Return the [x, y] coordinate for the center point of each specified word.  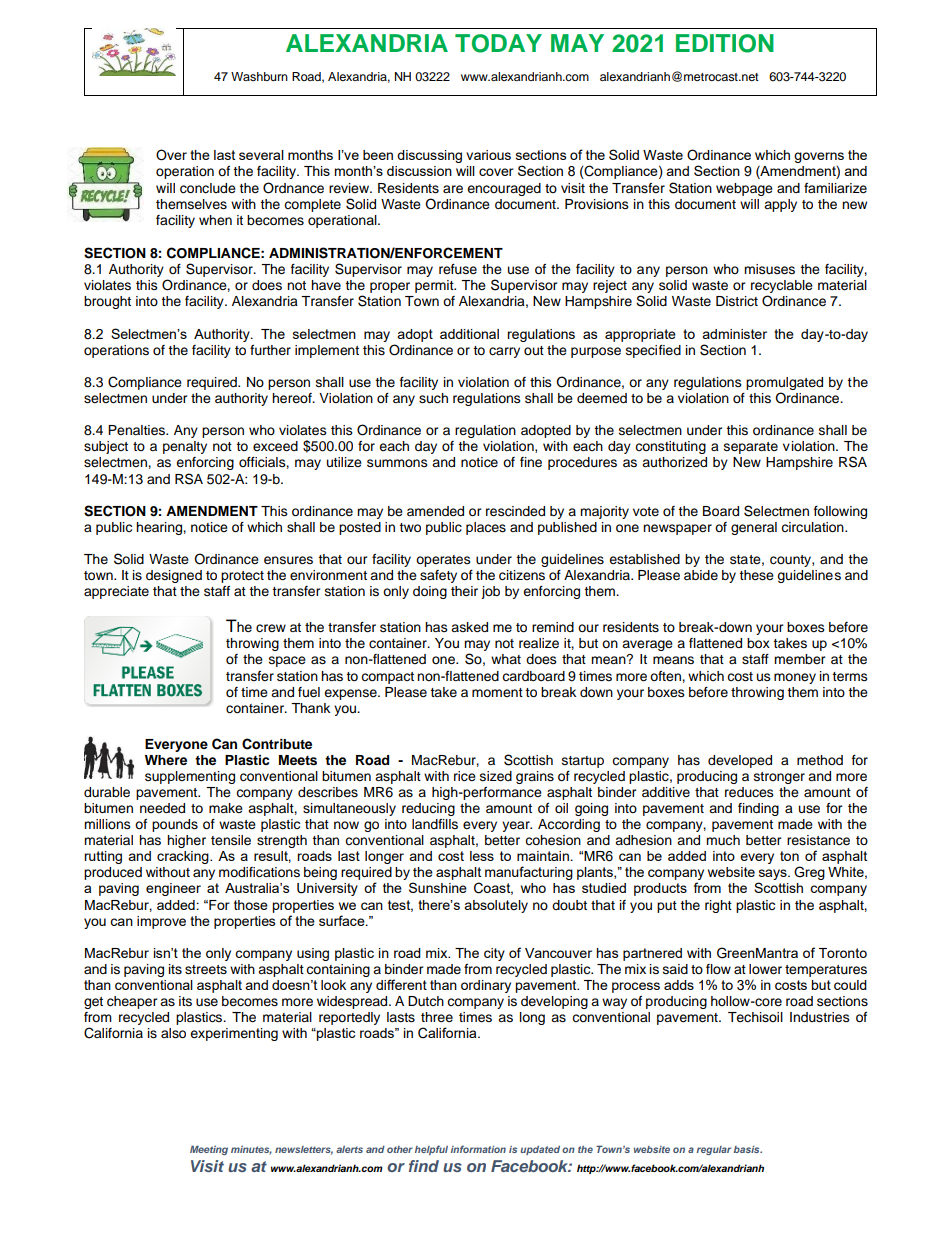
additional [469, 334]
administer [734, 334]
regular [714, 1150]
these [756, 575]
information [478, 1149]
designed [174, 576]
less [482, 856]
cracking [184, 857]
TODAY [498, 43]
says [773, 876]
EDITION [725, 43]
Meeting [209, 1150]
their [464, 591]
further [270, 350]
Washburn [259, 76]
